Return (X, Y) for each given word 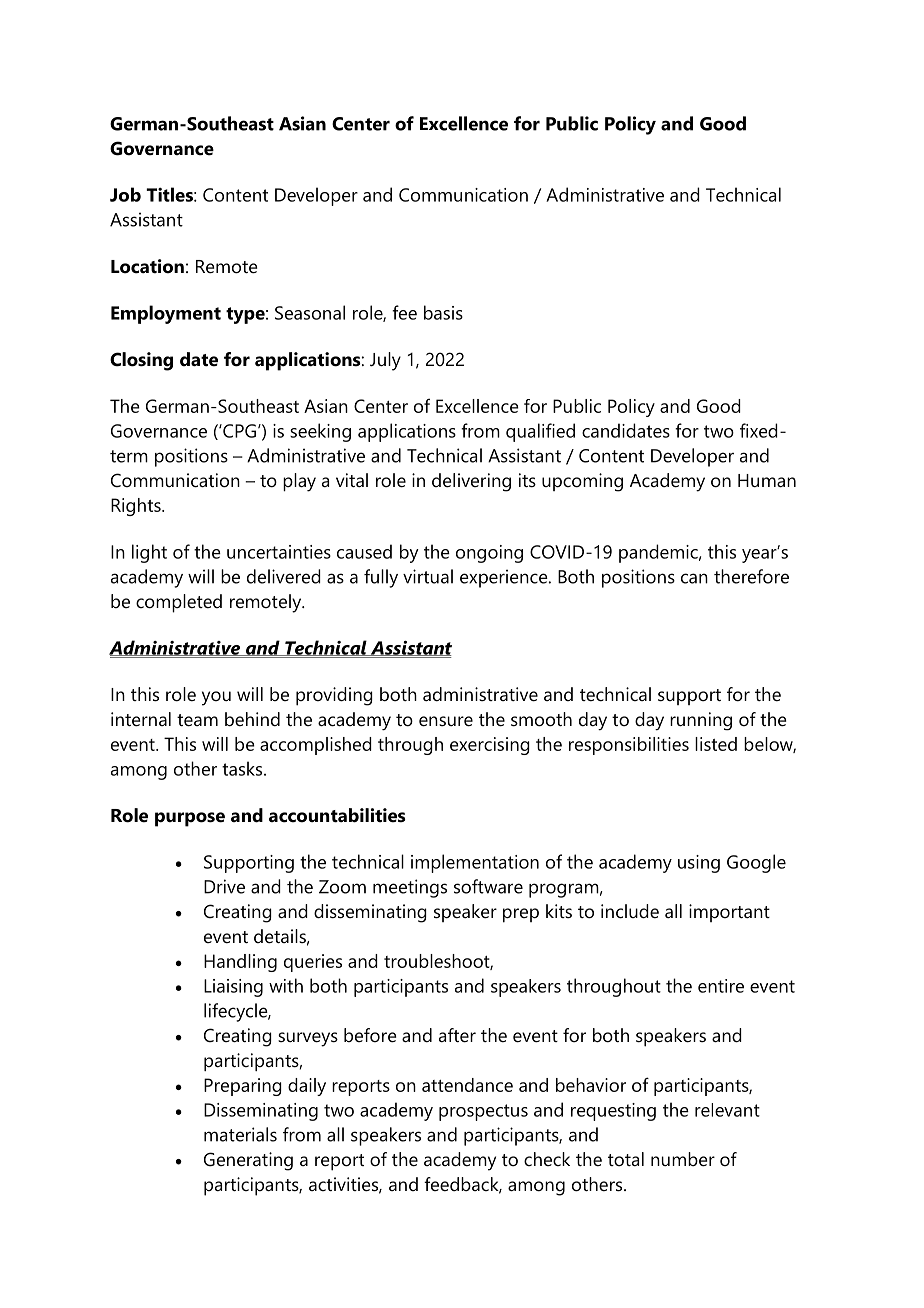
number (683, 1159)
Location (147, 266)
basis (443, 312)
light (149, 553)
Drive (224, 886)
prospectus (483, 1112)
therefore (751, 576)
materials (240, 1134)
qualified (540, 432)
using (699, 864)
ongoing (489, 554)
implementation (475, 863)
